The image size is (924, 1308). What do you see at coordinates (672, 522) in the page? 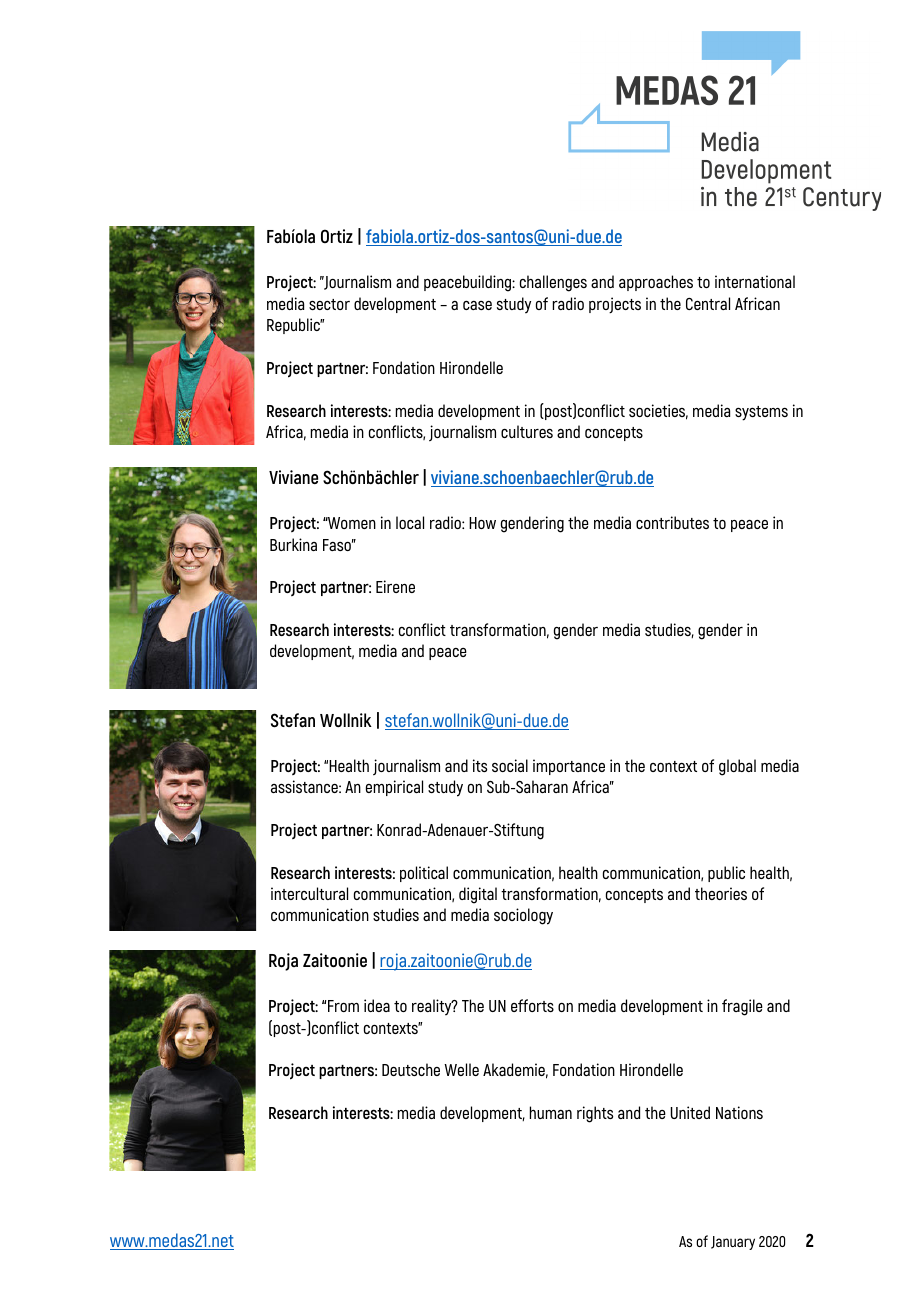
I see `contributes` at bounding box center [672, 522].
